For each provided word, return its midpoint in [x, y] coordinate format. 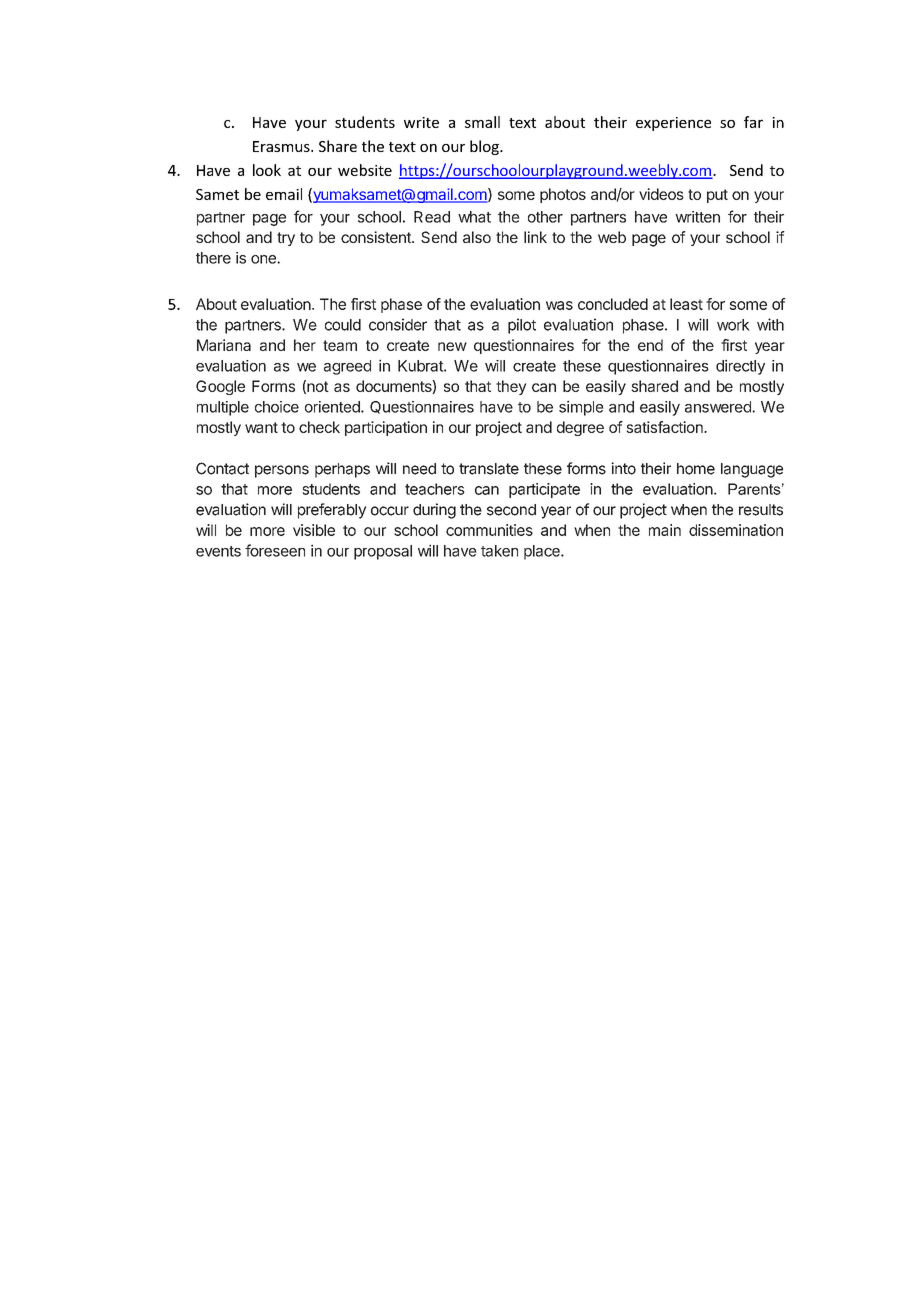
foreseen [275, 550]
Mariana [224, 345]
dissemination [736, 530]
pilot [522, 326]
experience [673, 124]
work [733, 325]
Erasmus [282, 146]
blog [485, 147]
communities [489, 530]
